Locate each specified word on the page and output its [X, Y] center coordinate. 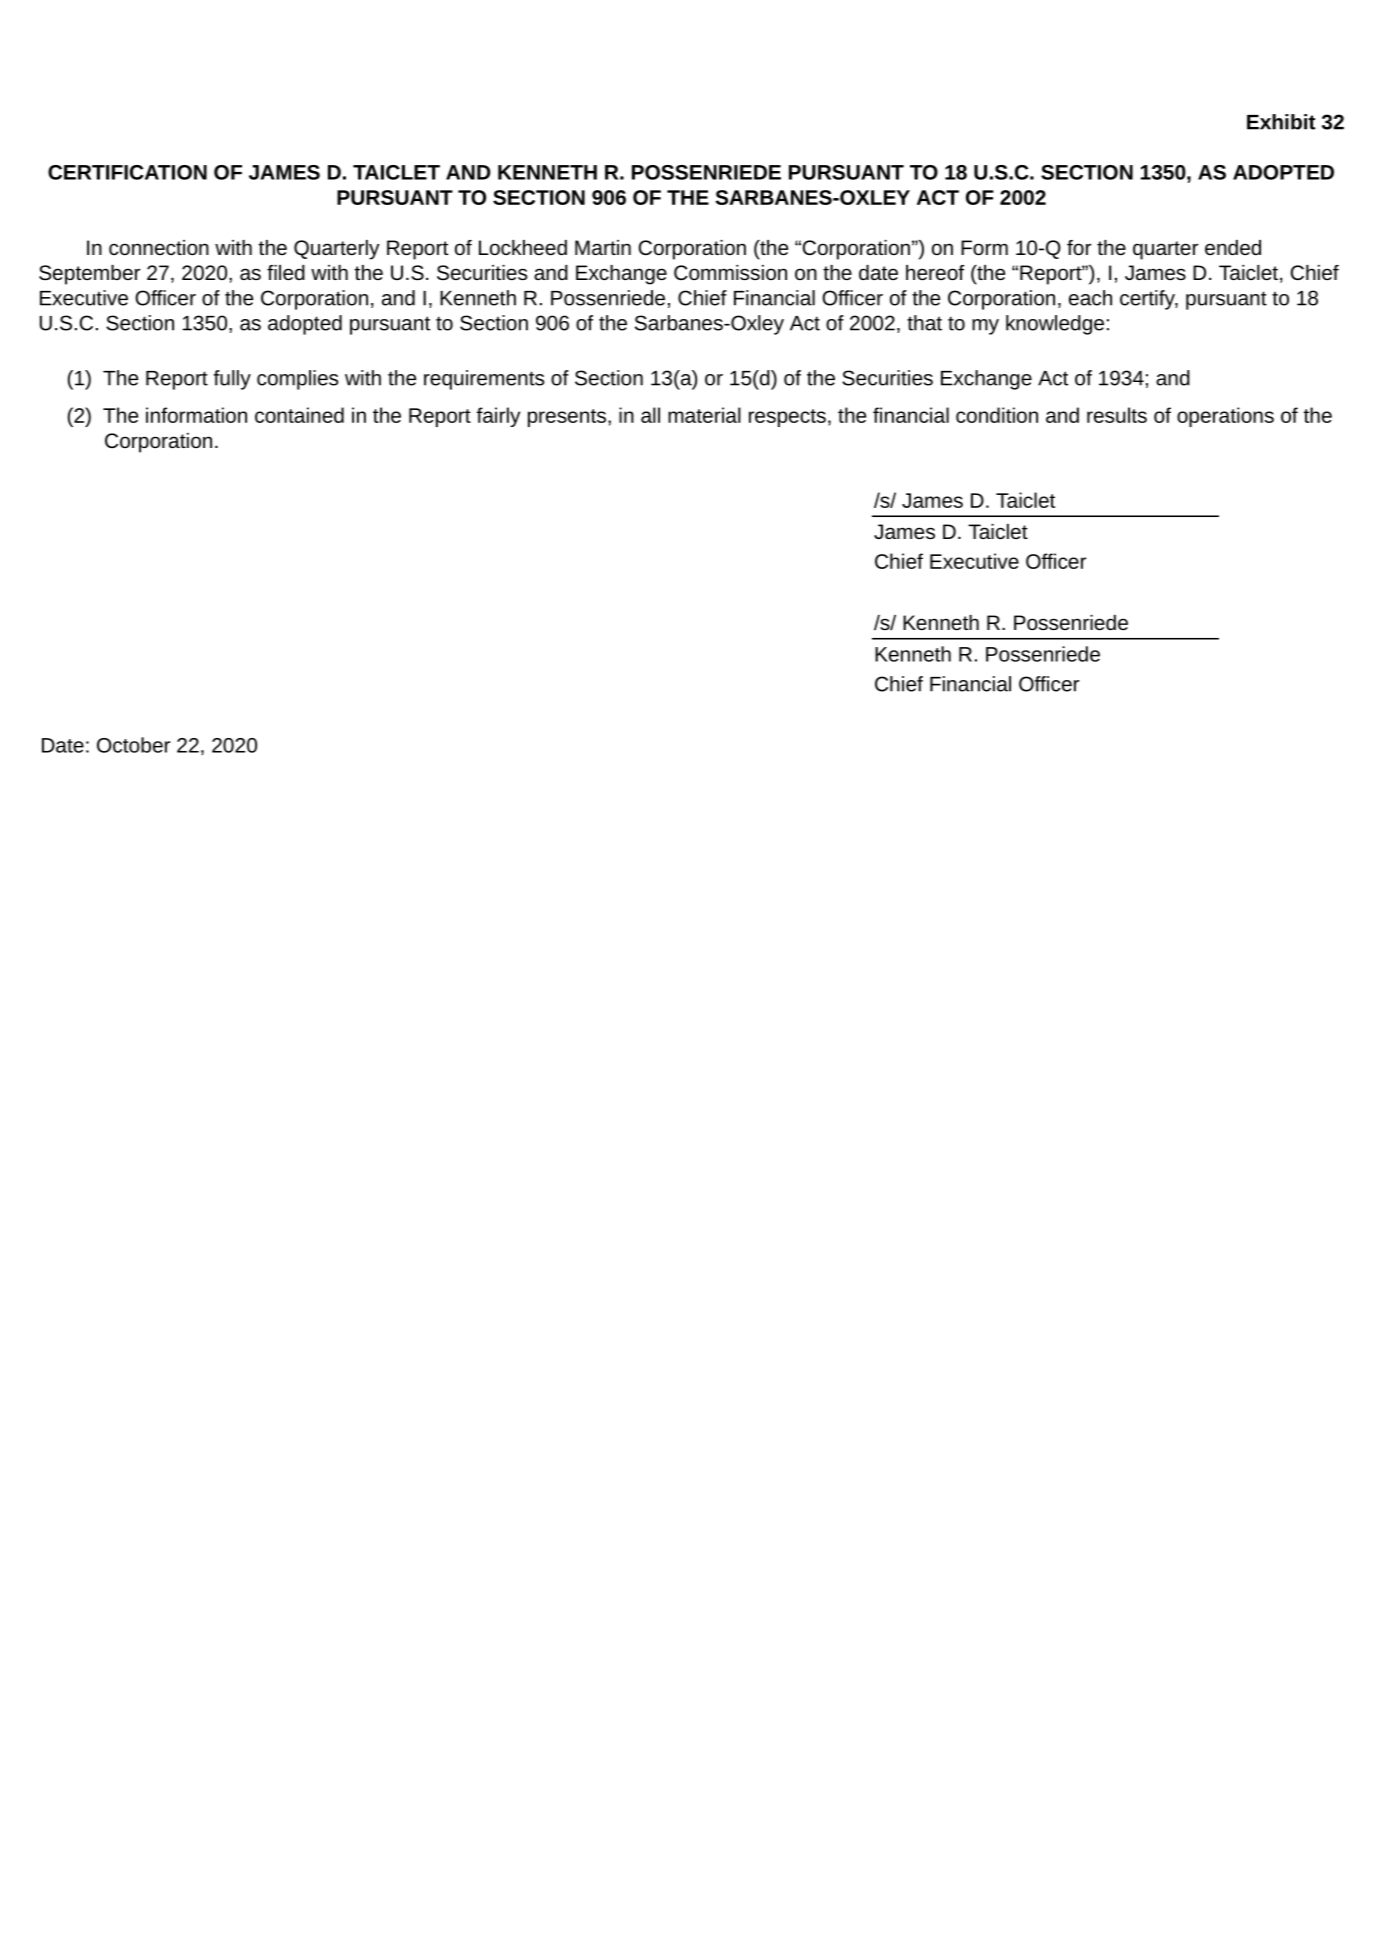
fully [232, 380]
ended [1233, 247]
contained [299, 415]
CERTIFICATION [127, 172]
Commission [730, 272]
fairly [498, 417]
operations [1225, 417]
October [133, 745]
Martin [603, 247]
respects [787, 418]
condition [997, 415]
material [704, 415]
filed [286, 272]
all [650, 415]
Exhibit [1281, 122]
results [1117, 415]
